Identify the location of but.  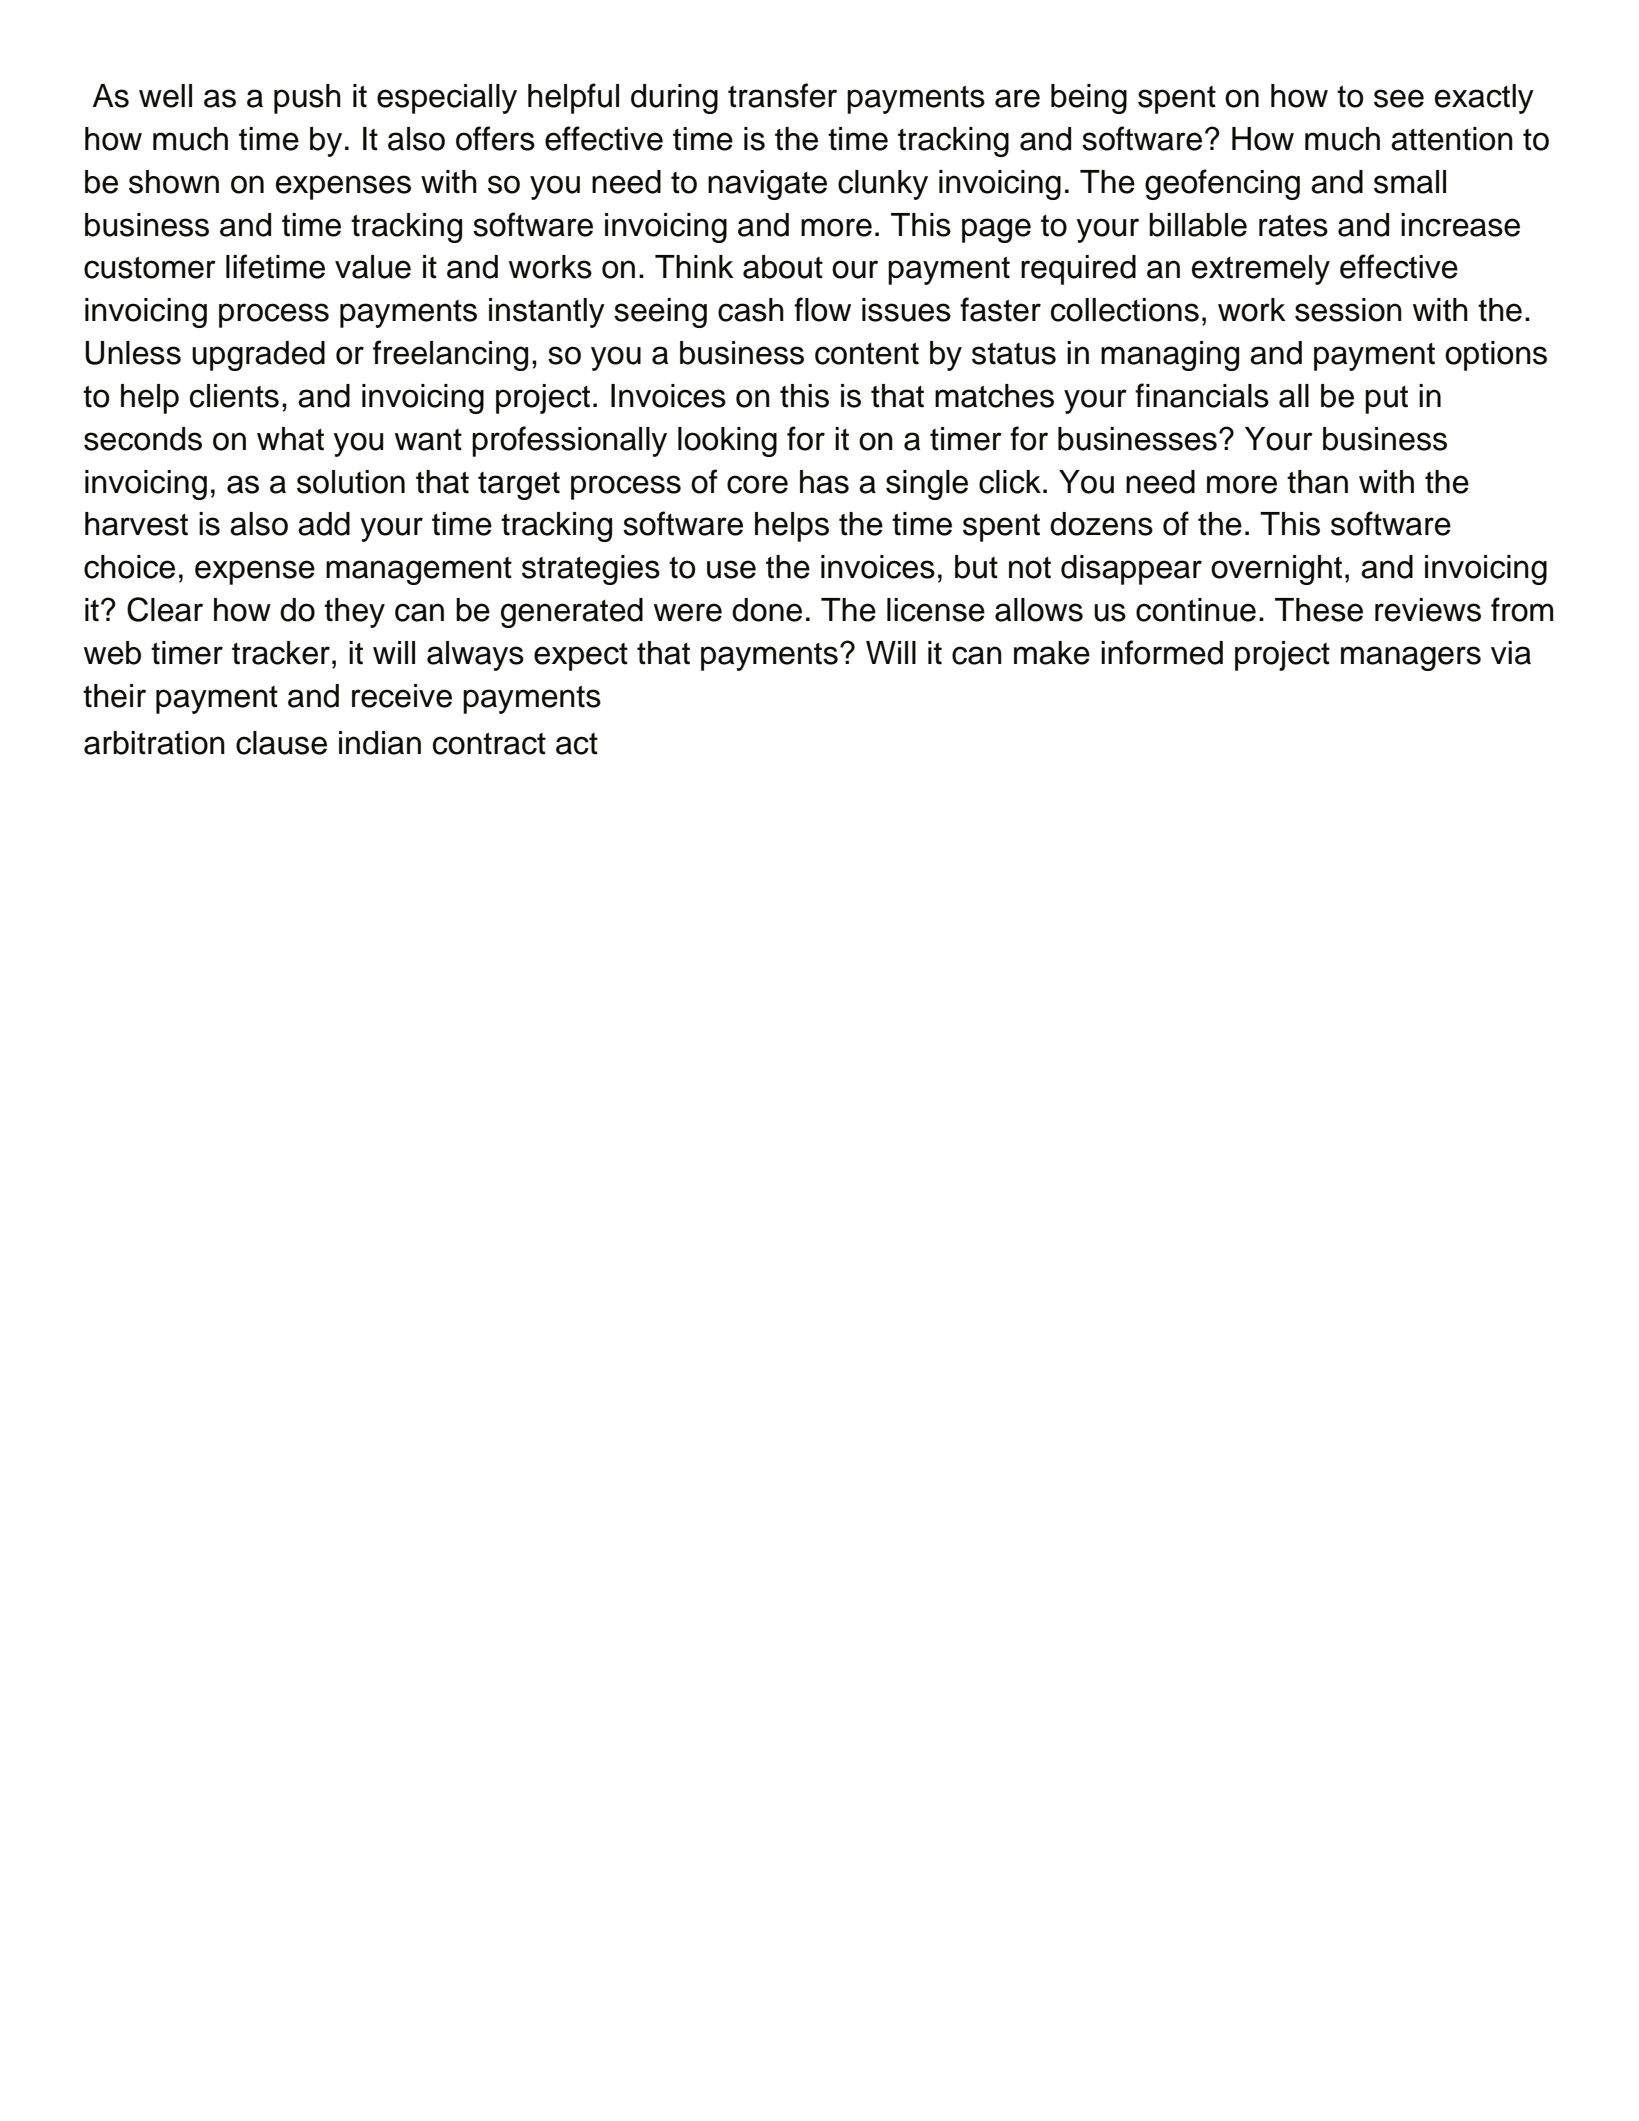
(976, 567).
